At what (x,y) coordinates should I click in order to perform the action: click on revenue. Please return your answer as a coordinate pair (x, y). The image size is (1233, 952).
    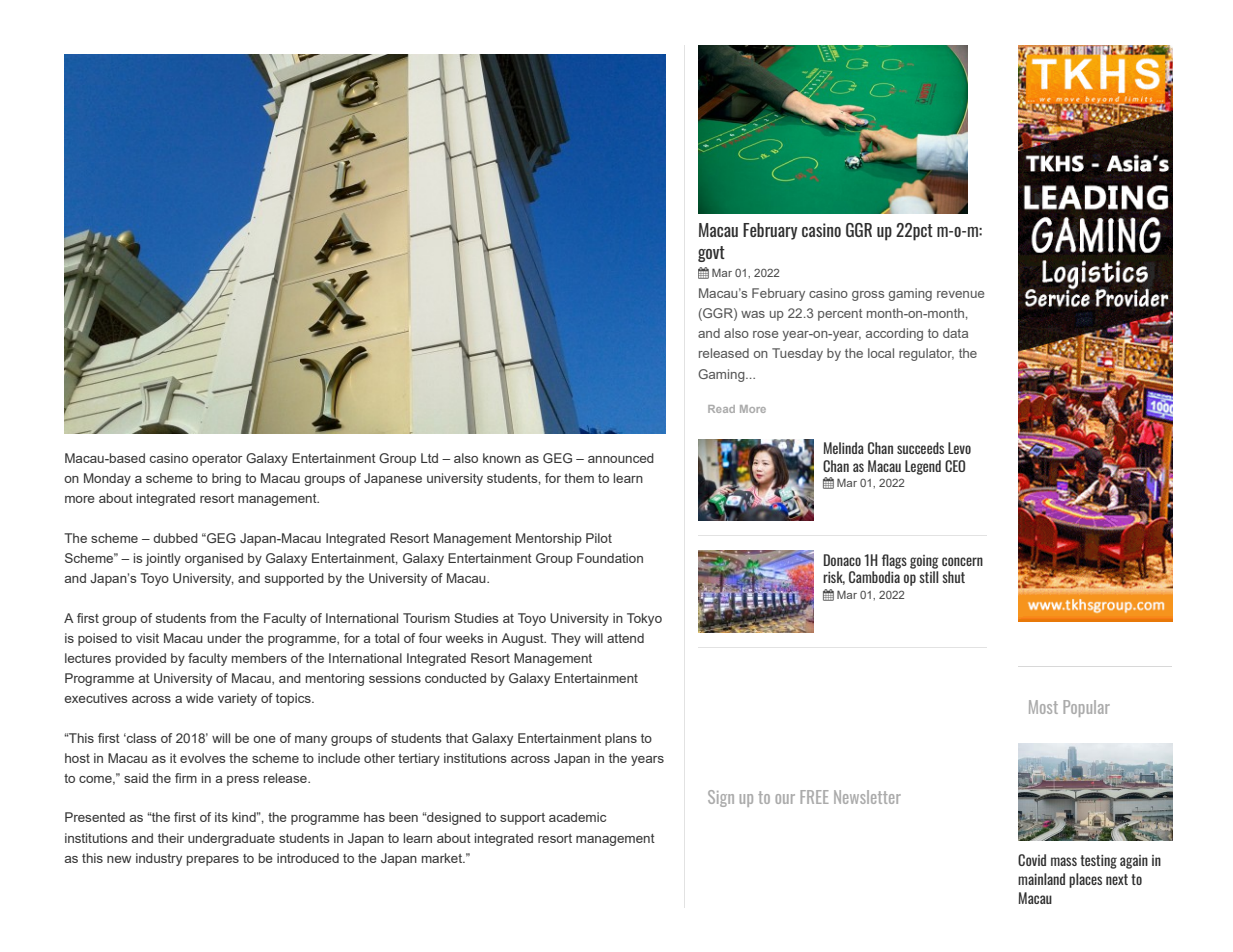
    Looking at the image, I should click on (960, 294).
